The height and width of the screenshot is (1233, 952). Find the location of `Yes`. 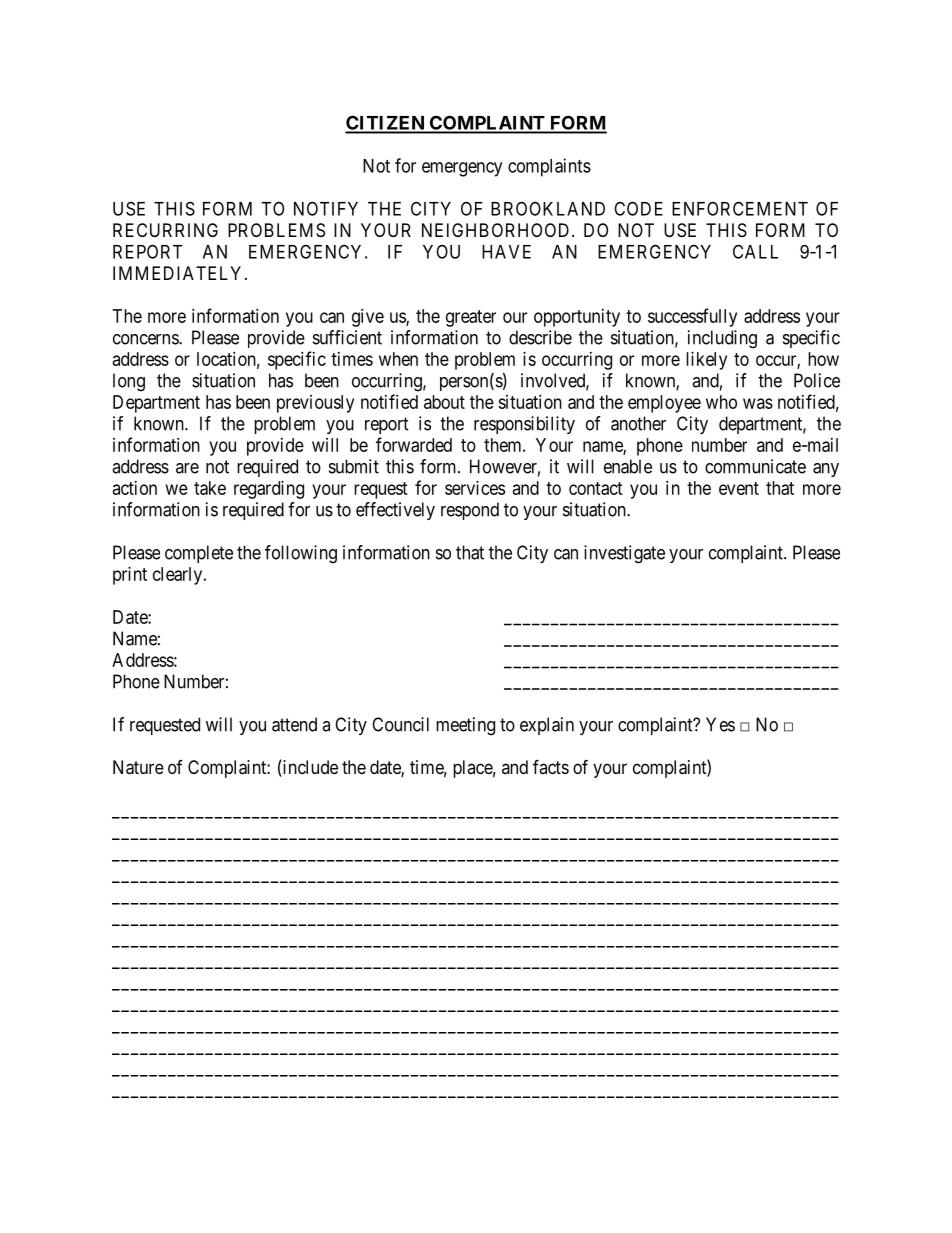

Yes is located at coordinates (720, 724).
